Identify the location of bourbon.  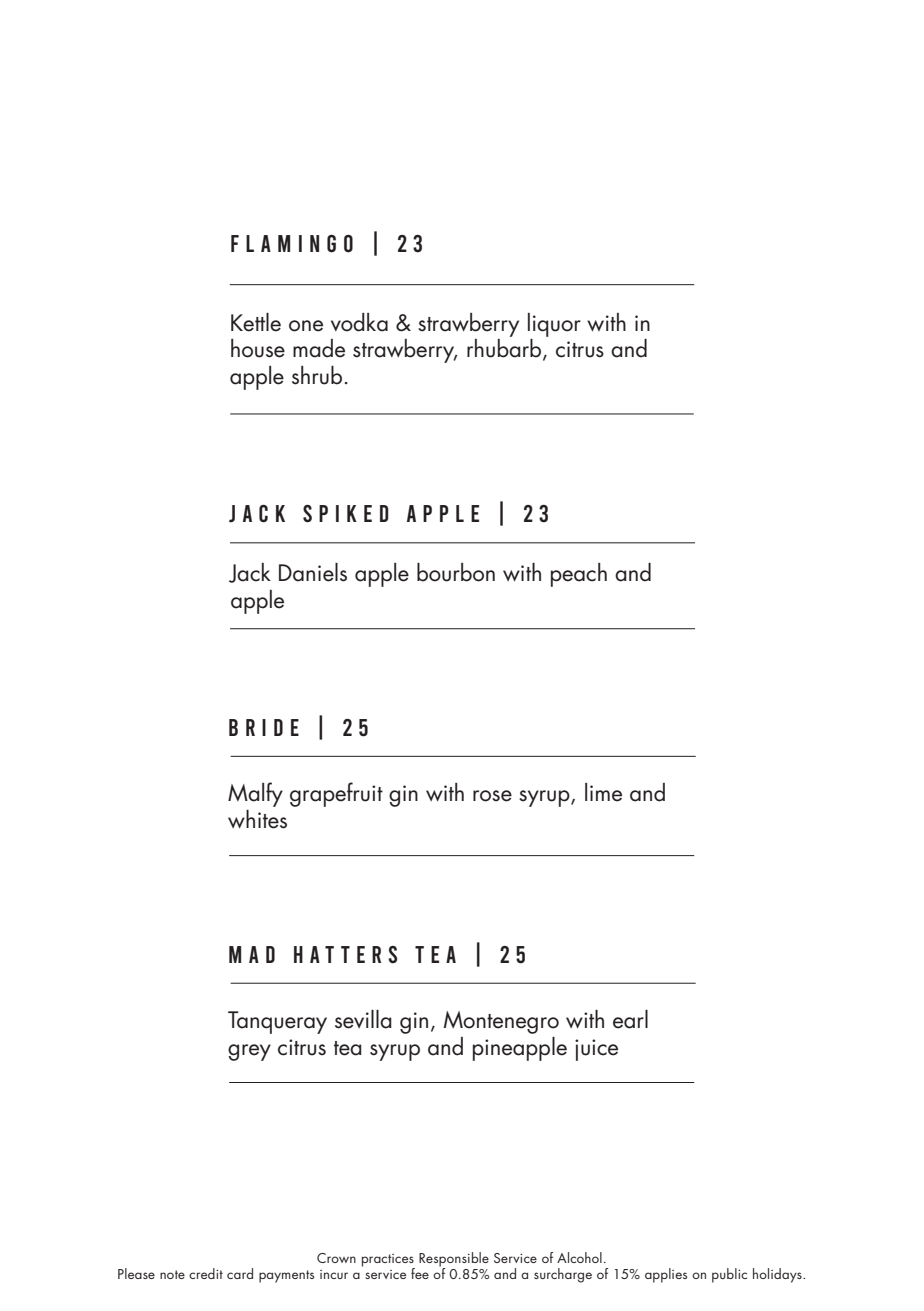
(456, 572).
